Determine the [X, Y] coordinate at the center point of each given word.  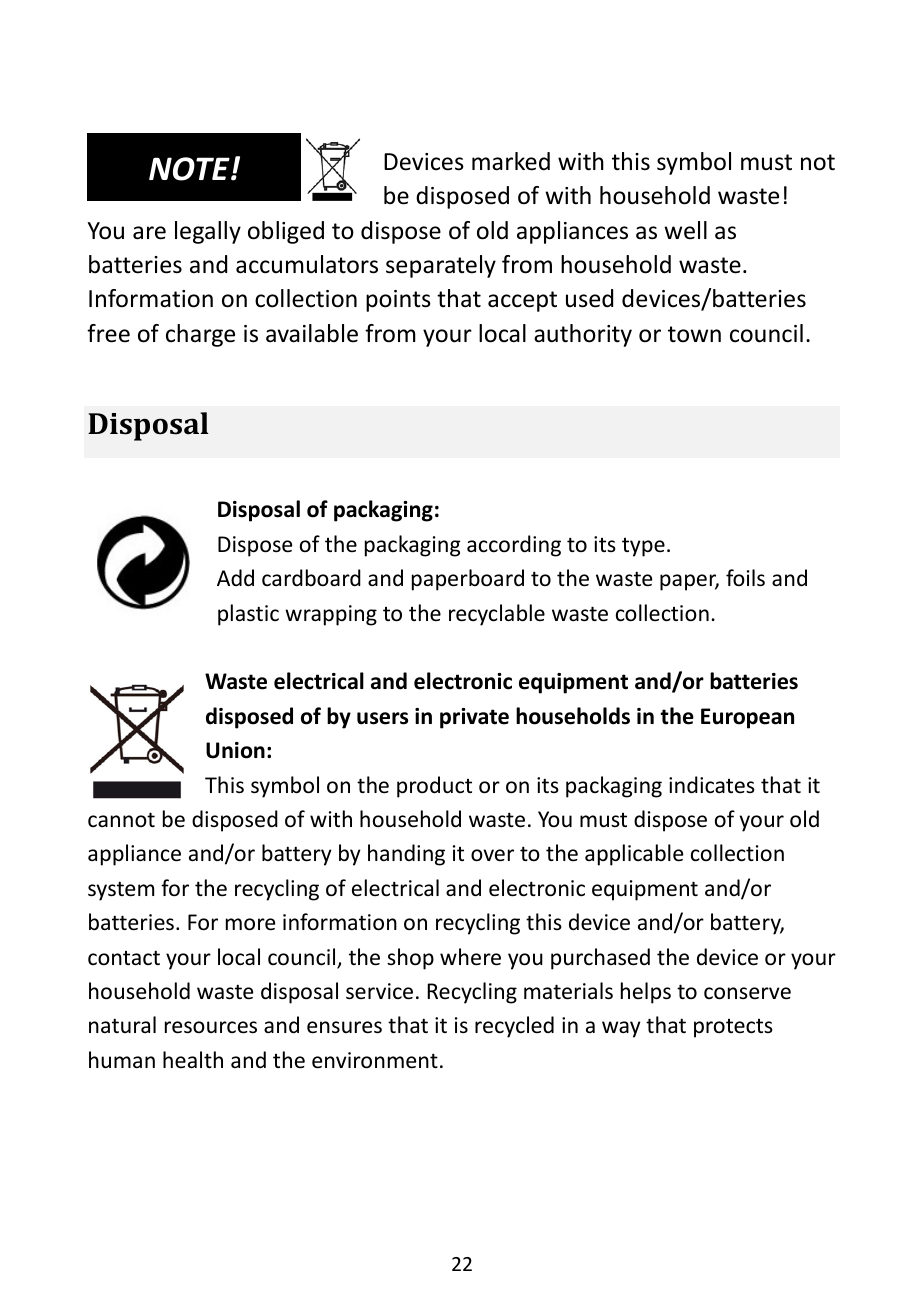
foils [745, 578]
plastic [248, 615]
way [621, 1029]
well [685, 230]
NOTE [190, 169]
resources [211, 1027]
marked [511, 161]
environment [375, 1060]
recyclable [497, 615]
